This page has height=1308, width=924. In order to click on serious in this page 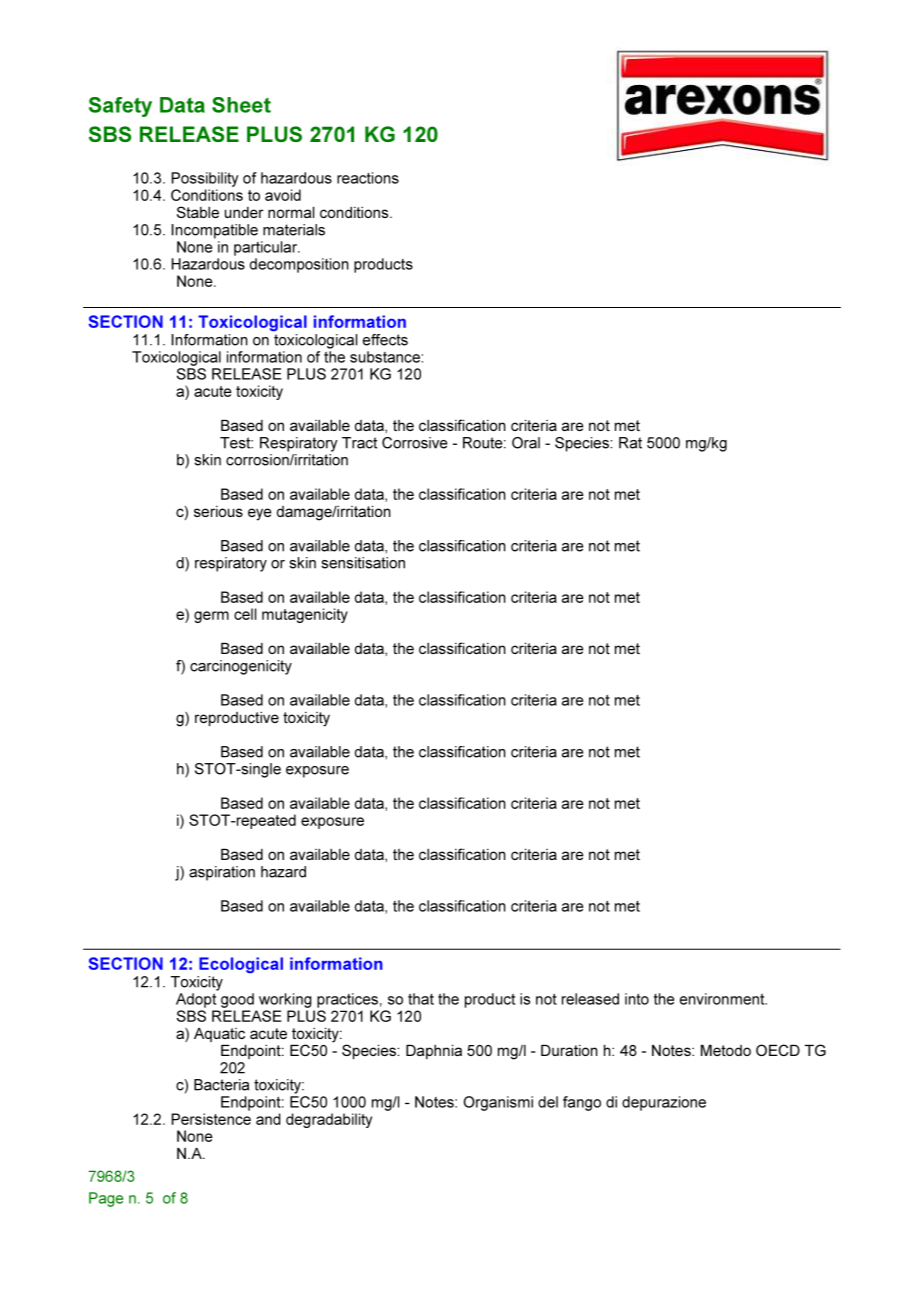, I will do `click(218, 511)`.
